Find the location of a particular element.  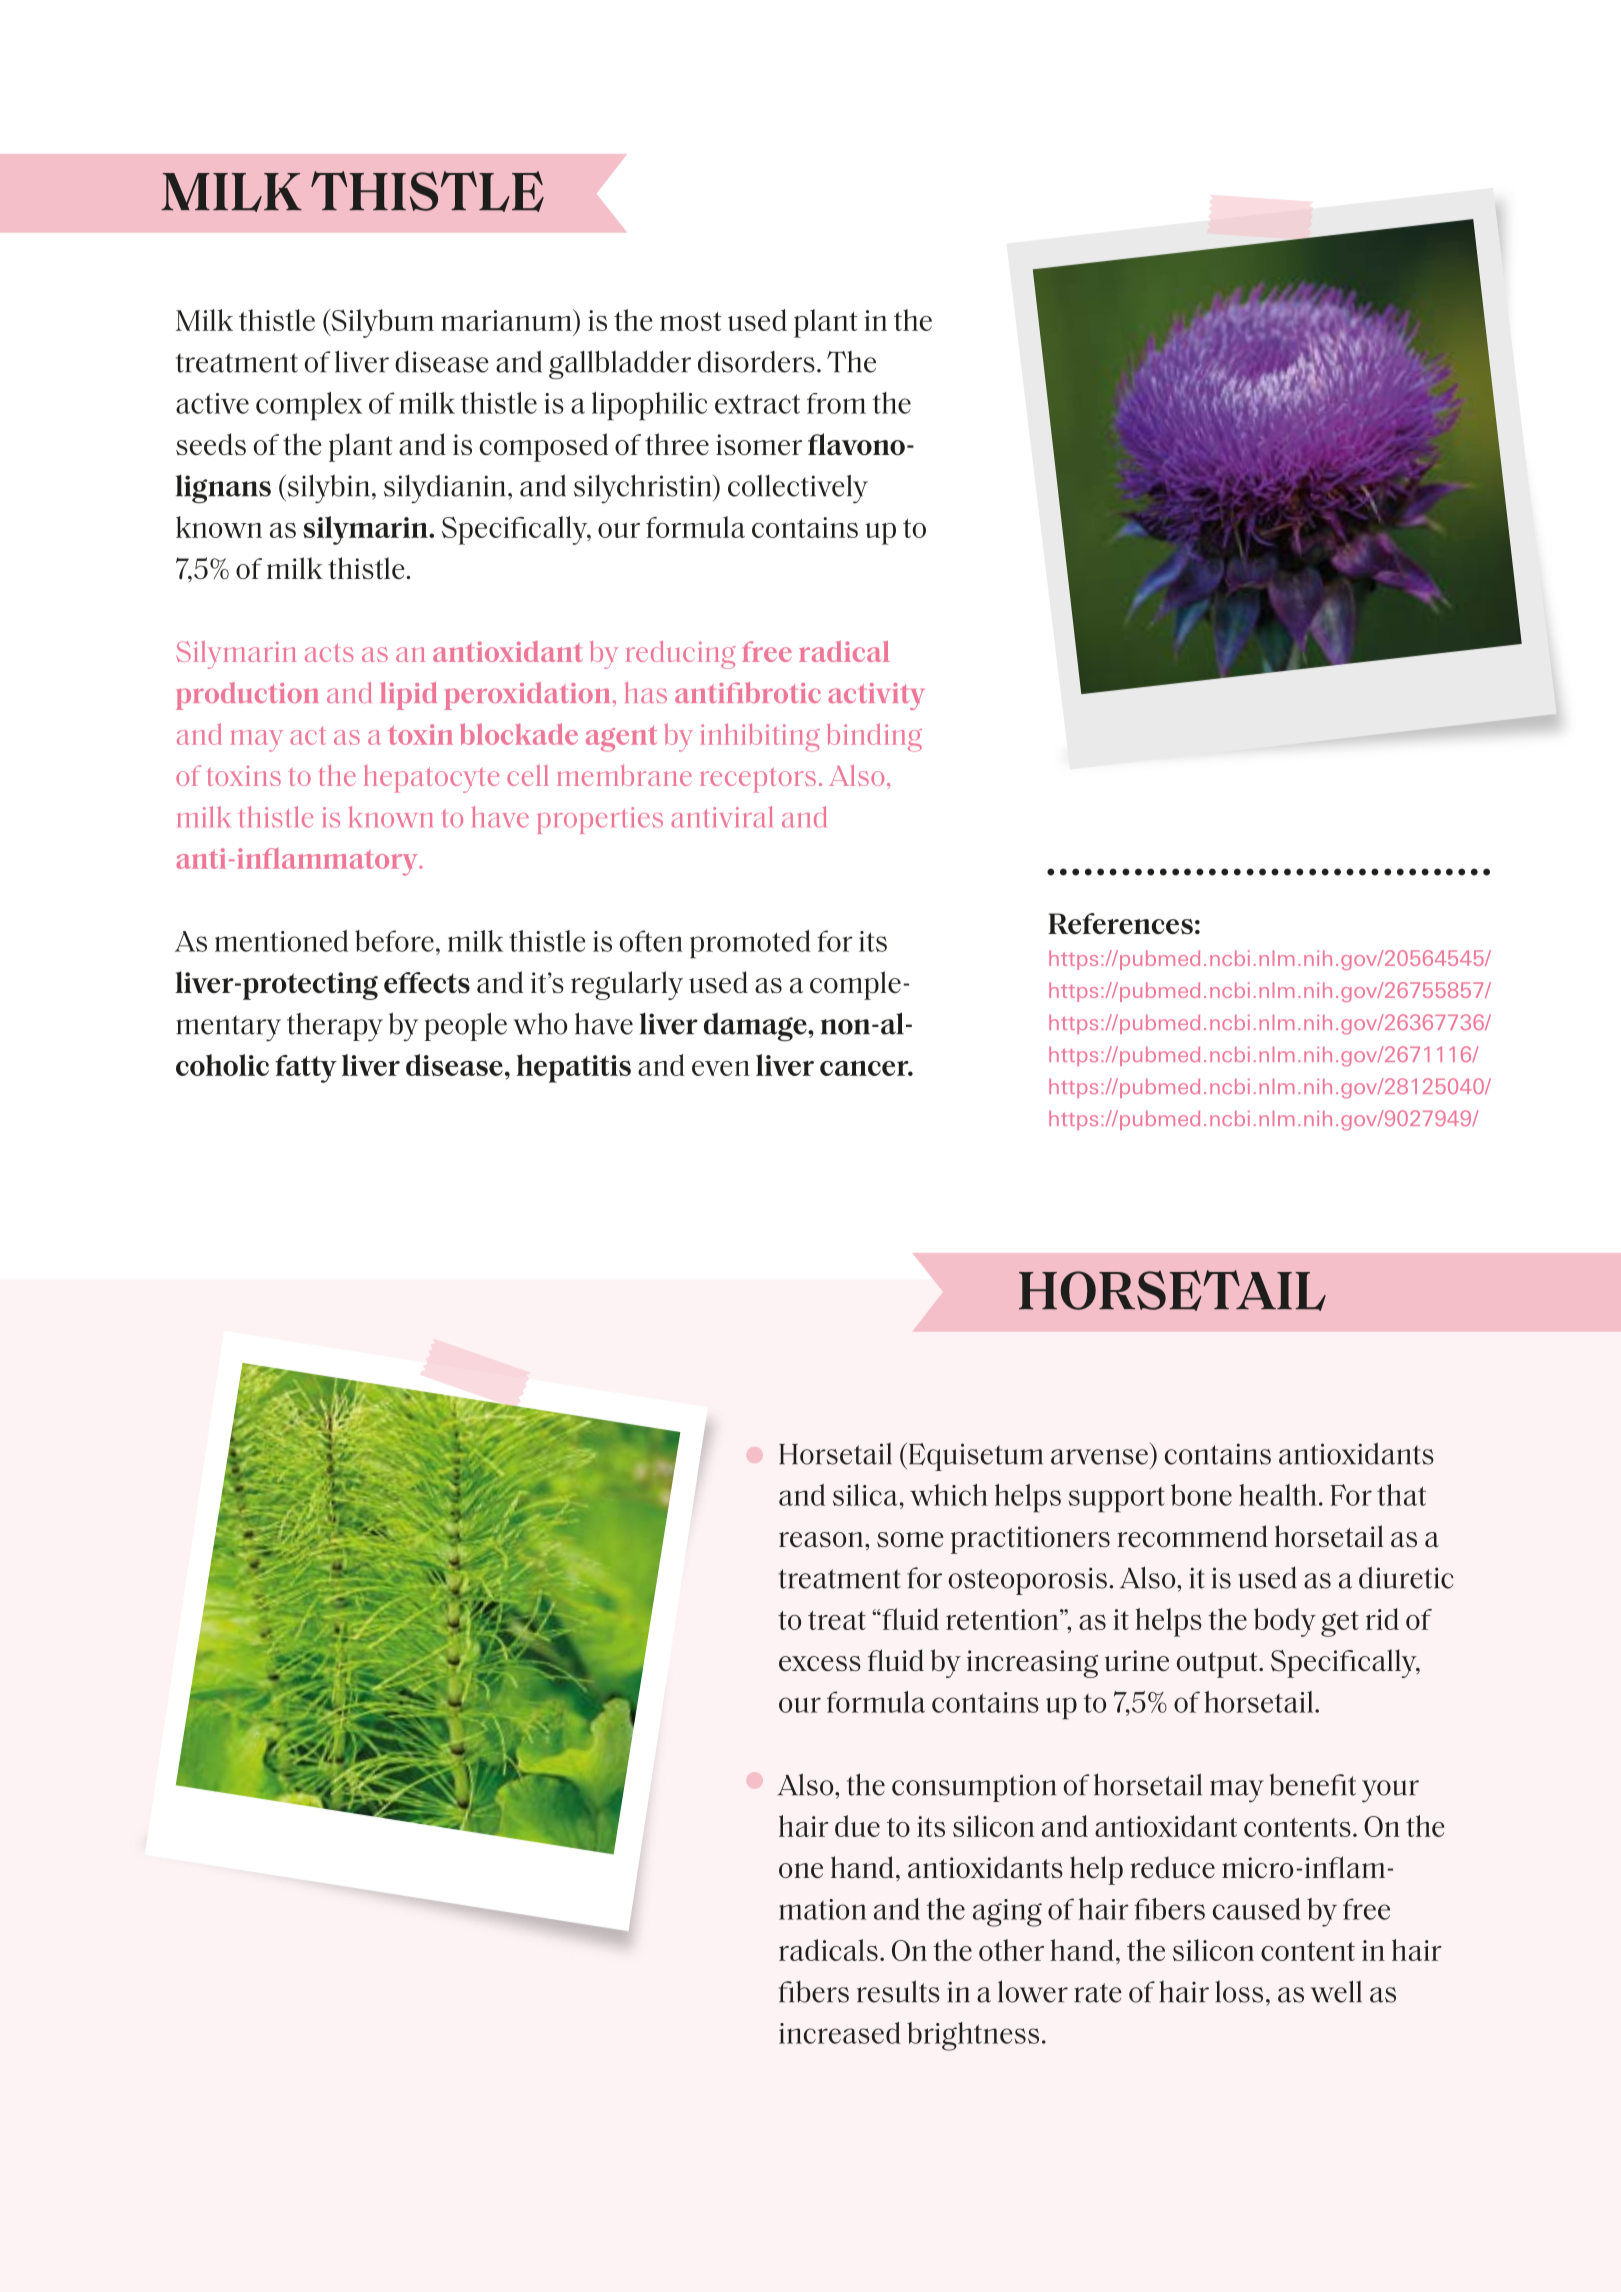

results is located at coordinates (898, 1991).
